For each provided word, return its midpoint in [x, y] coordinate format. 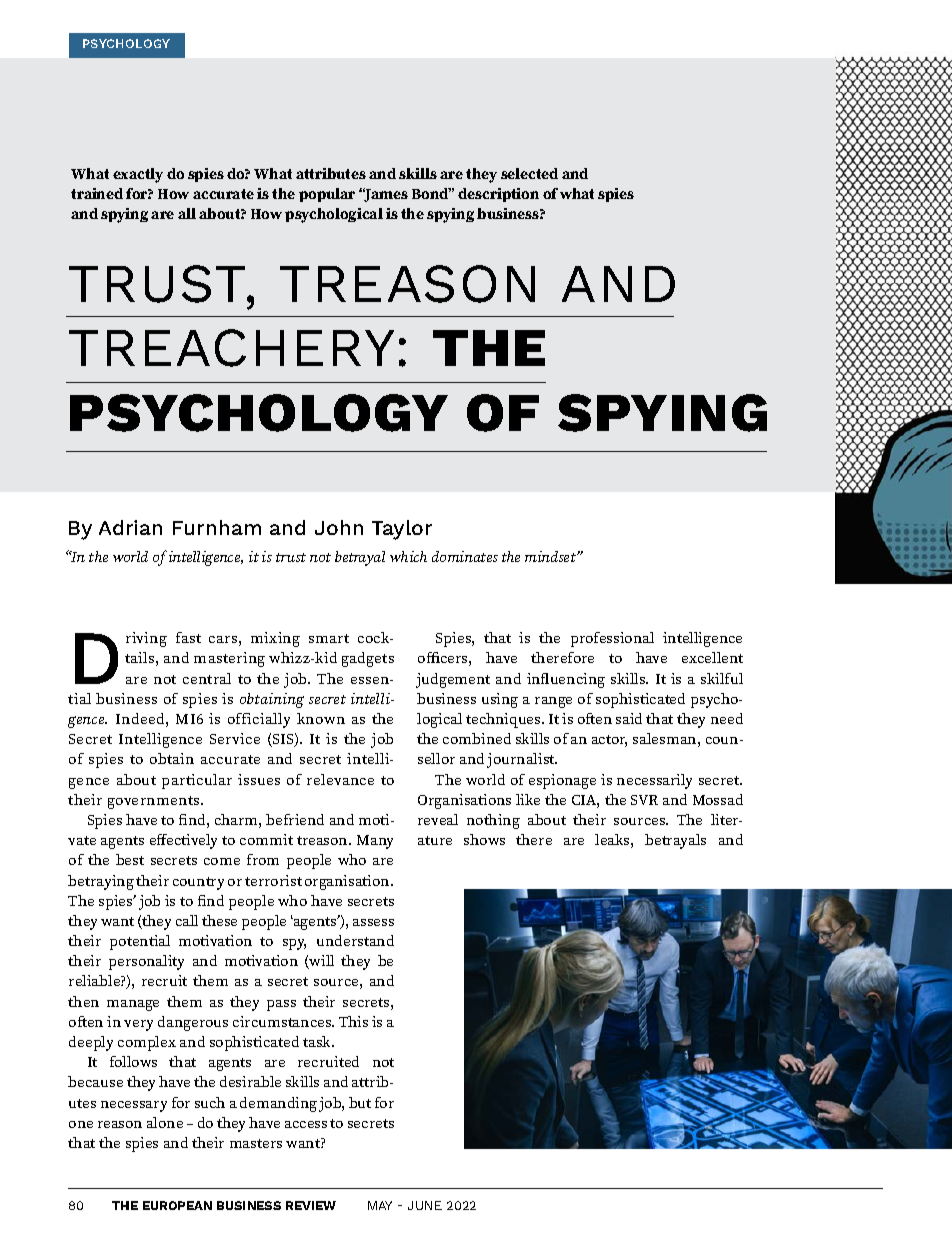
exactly [138, 175]
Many [375, 842]
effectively [183, 841]
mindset [551, 556]
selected [529, 173]
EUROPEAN [177, 1205]
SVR [644, 800]
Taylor [402, 530]
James [385, 195]
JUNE [425, 1205]
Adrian [130, 527]
